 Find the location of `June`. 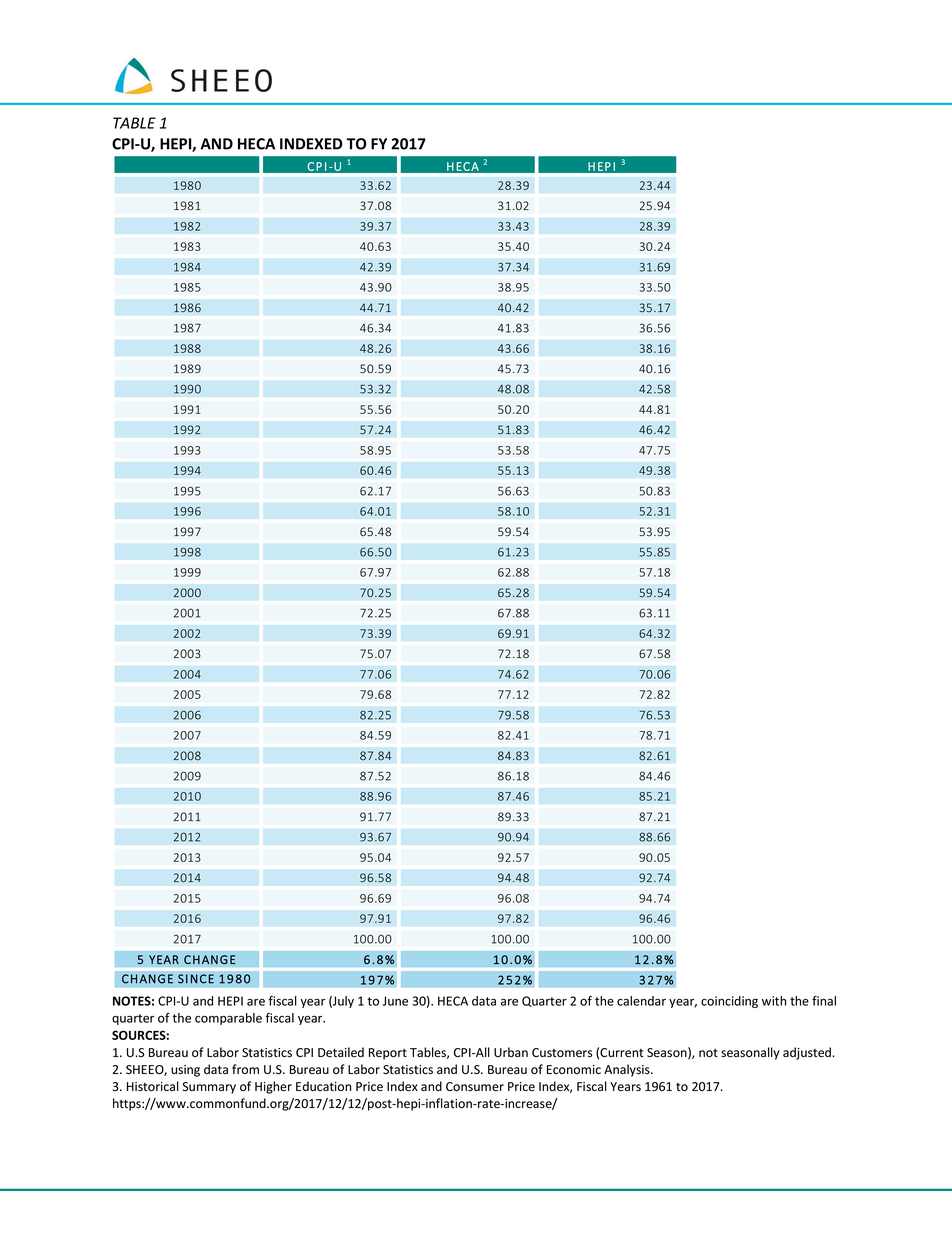

June is located at coordinates (395, 1001).
